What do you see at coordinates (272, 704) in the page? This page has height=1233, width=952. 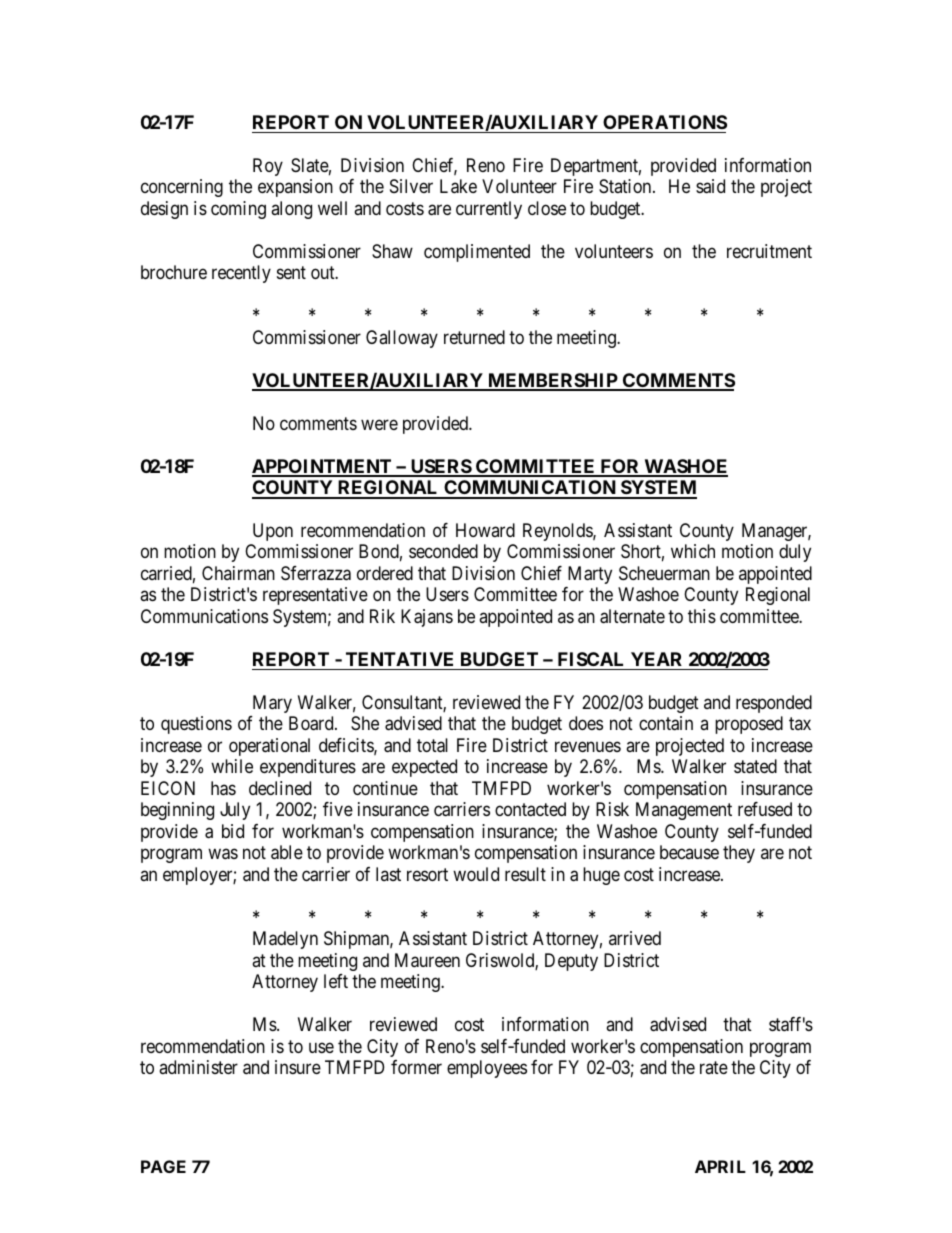 I see `Mary` at bounding box center [272, 704].
